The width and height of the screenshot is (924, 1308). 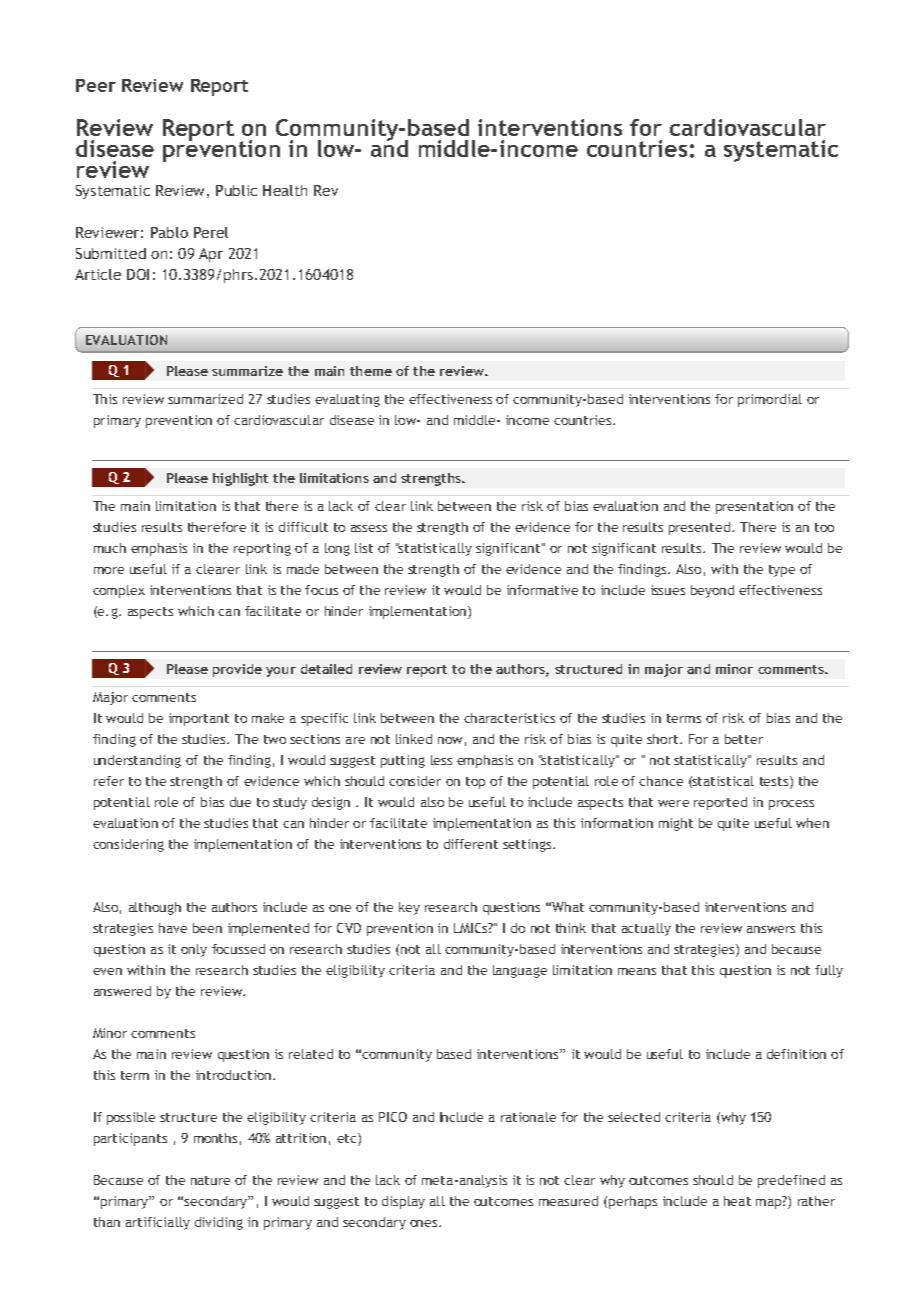 What do you see at coordinates (96, 85) in the screenshot?
I see `Peer` at bounding box center [96, 85].
